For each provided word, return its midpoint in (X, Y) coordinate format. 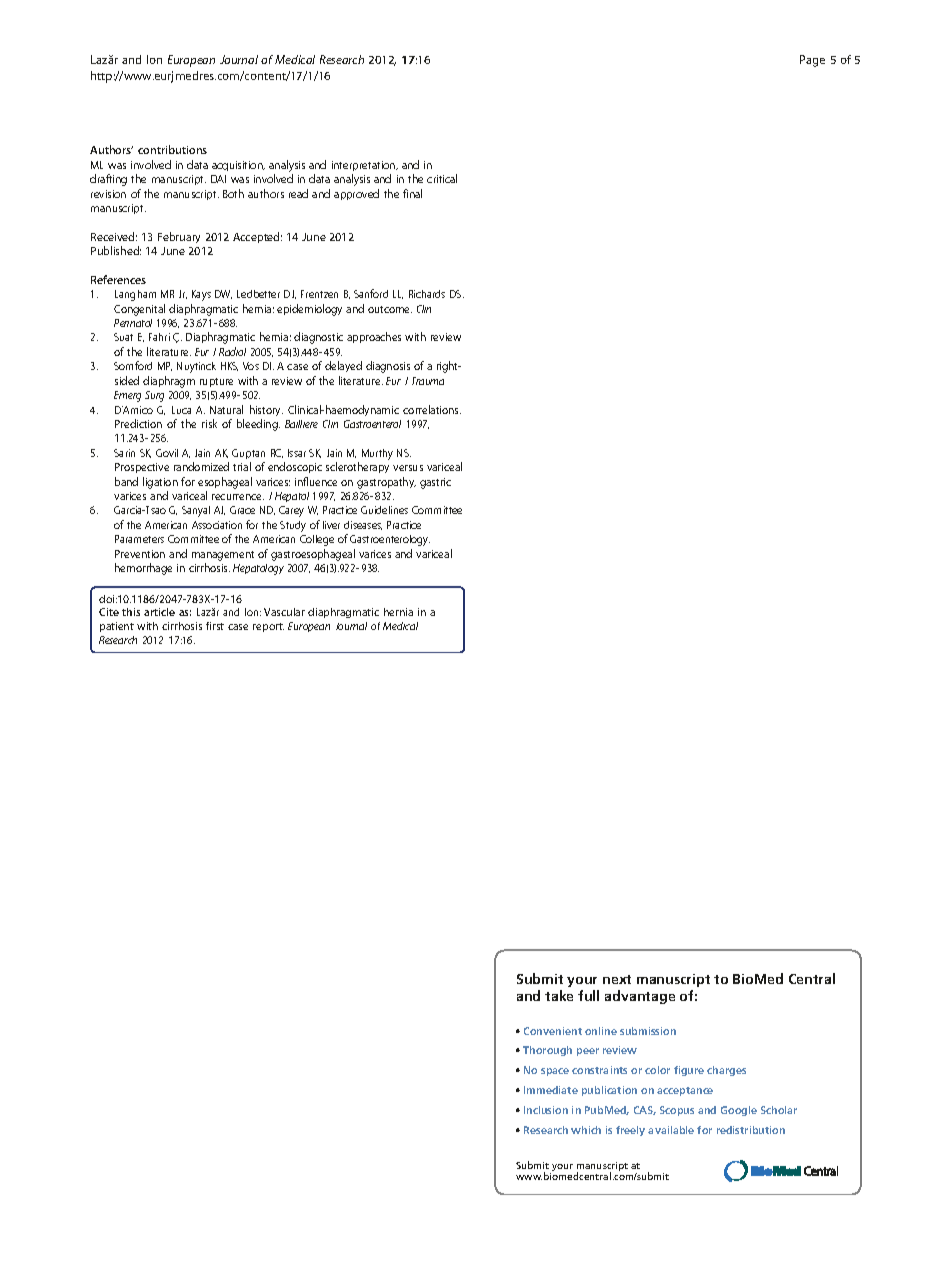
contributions (172, 149)
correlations (432, 409)
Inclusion (546, 1110)
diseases (363, 525)
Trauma (428, 381)
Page (812, 61)
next (617, 979)
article (159, 612)
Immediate (551, 1090)
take (559, 995)
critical (442, 178)
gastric (435, 483)
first (215, 626)
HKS (229, 366)
